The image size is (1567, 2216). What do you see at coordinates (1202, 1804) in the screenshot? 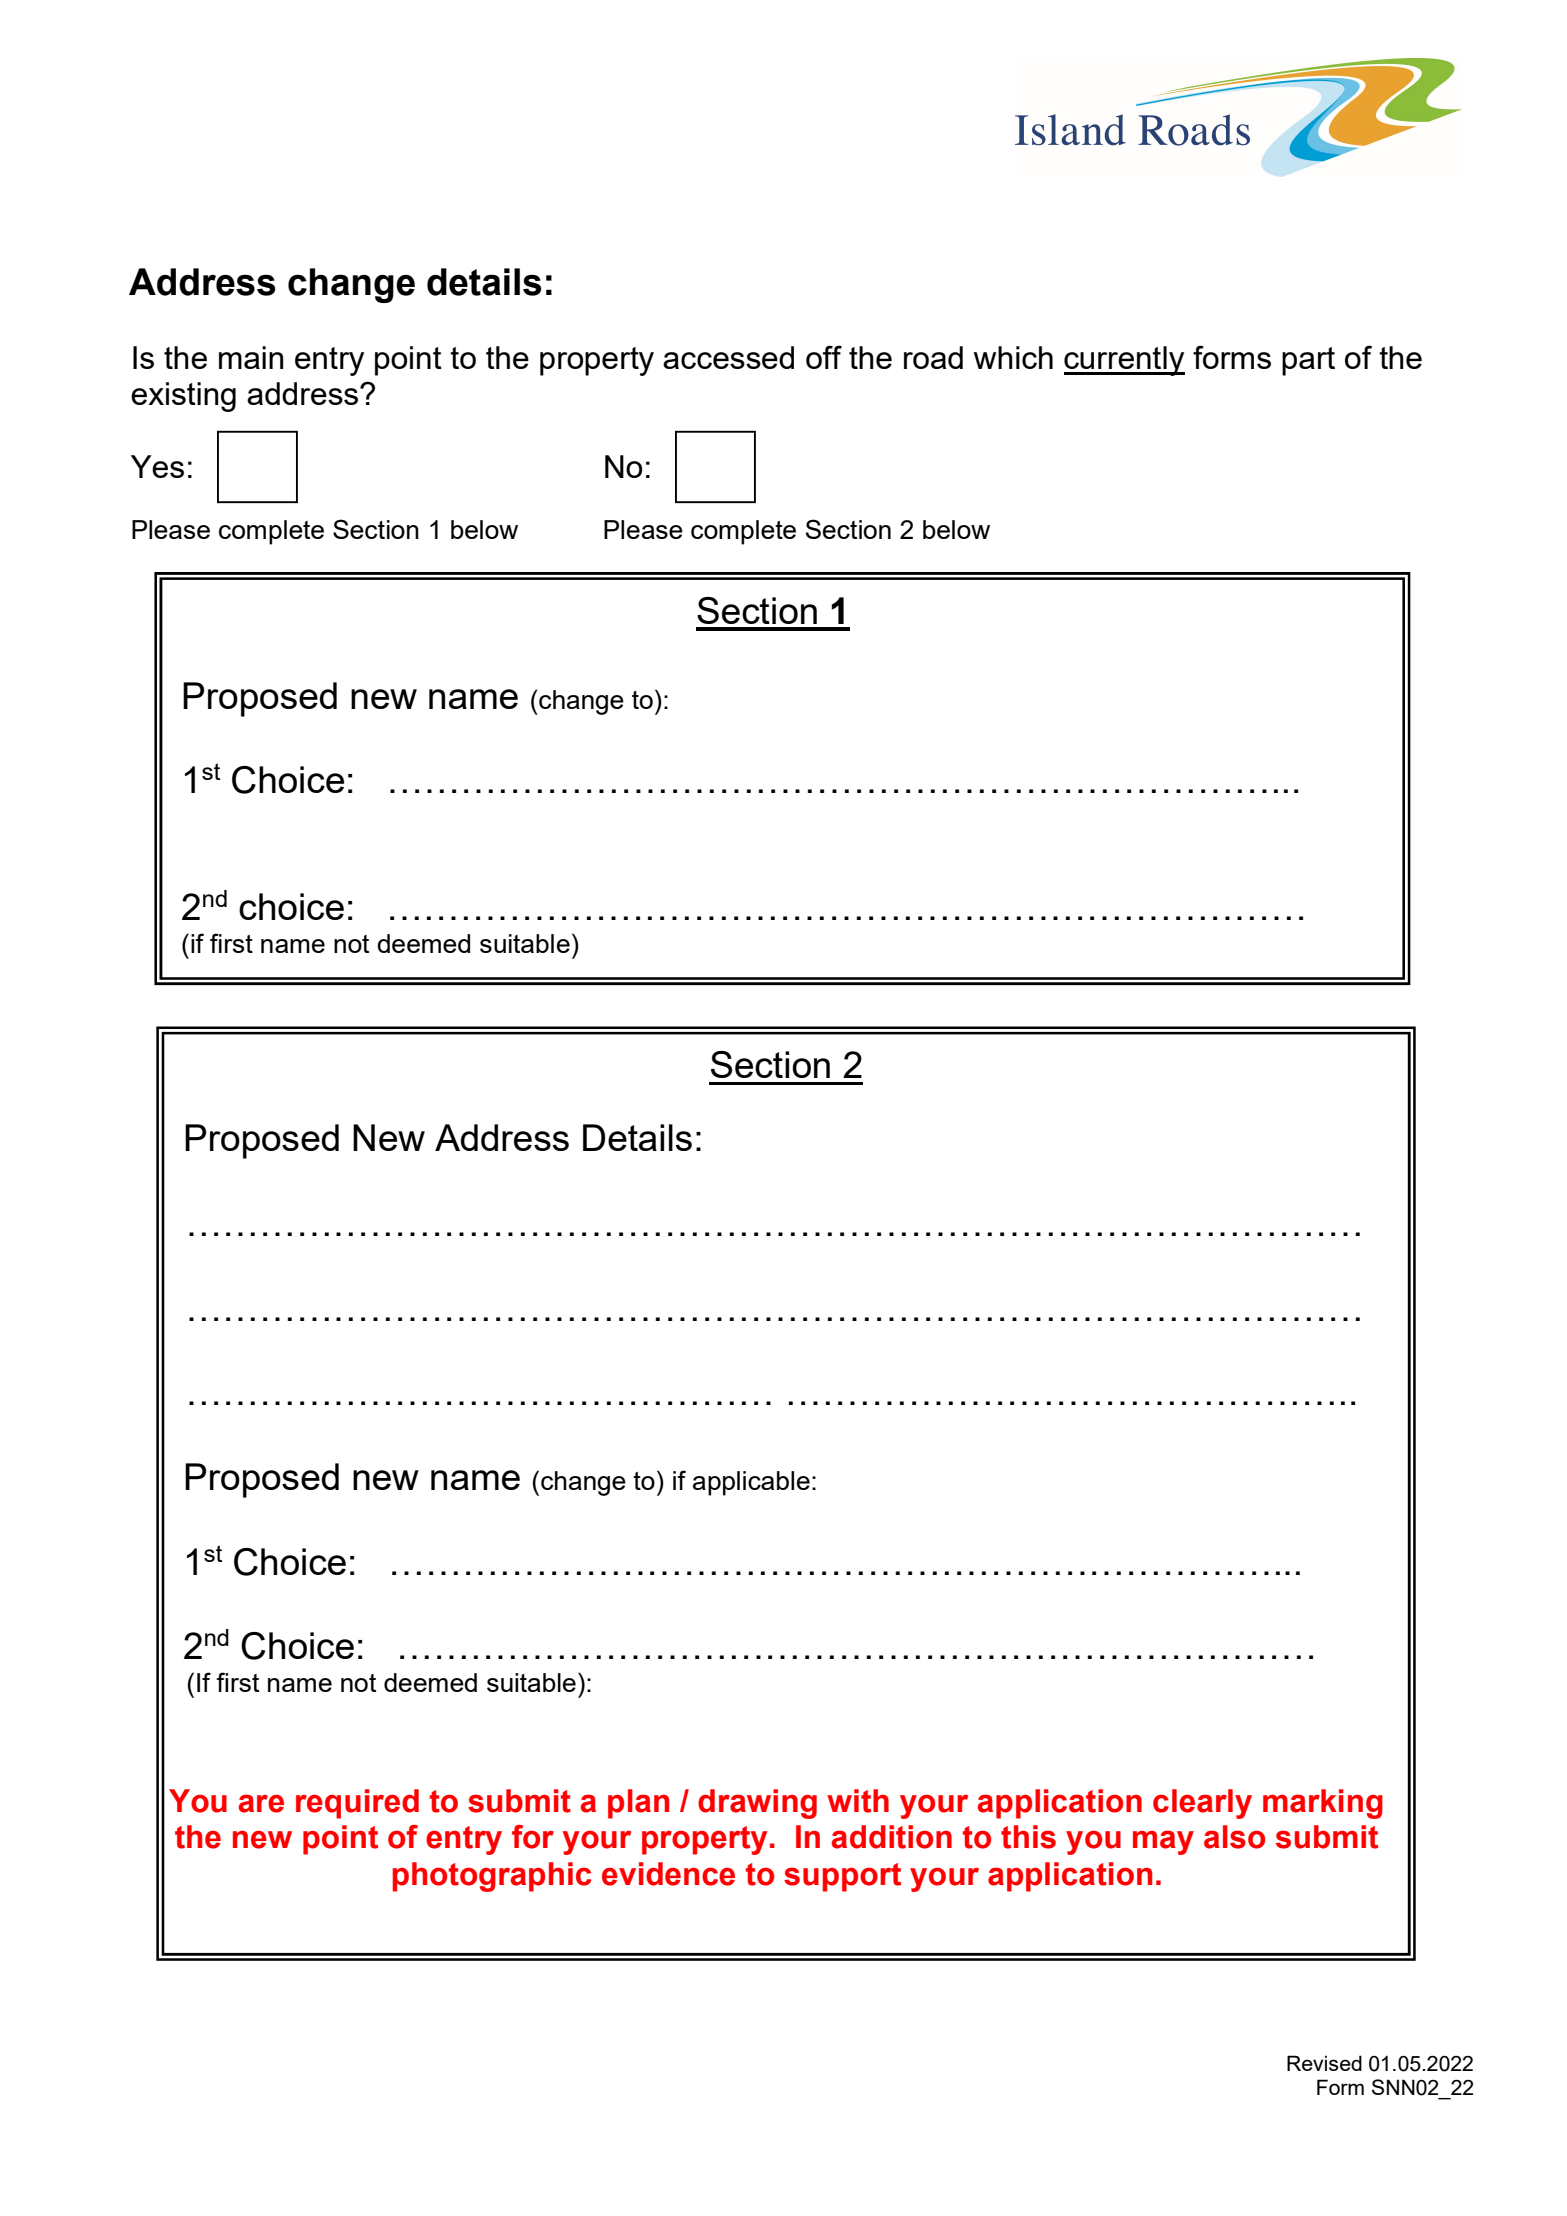
I see `clearly` at bounding box center [1202, 1804].
